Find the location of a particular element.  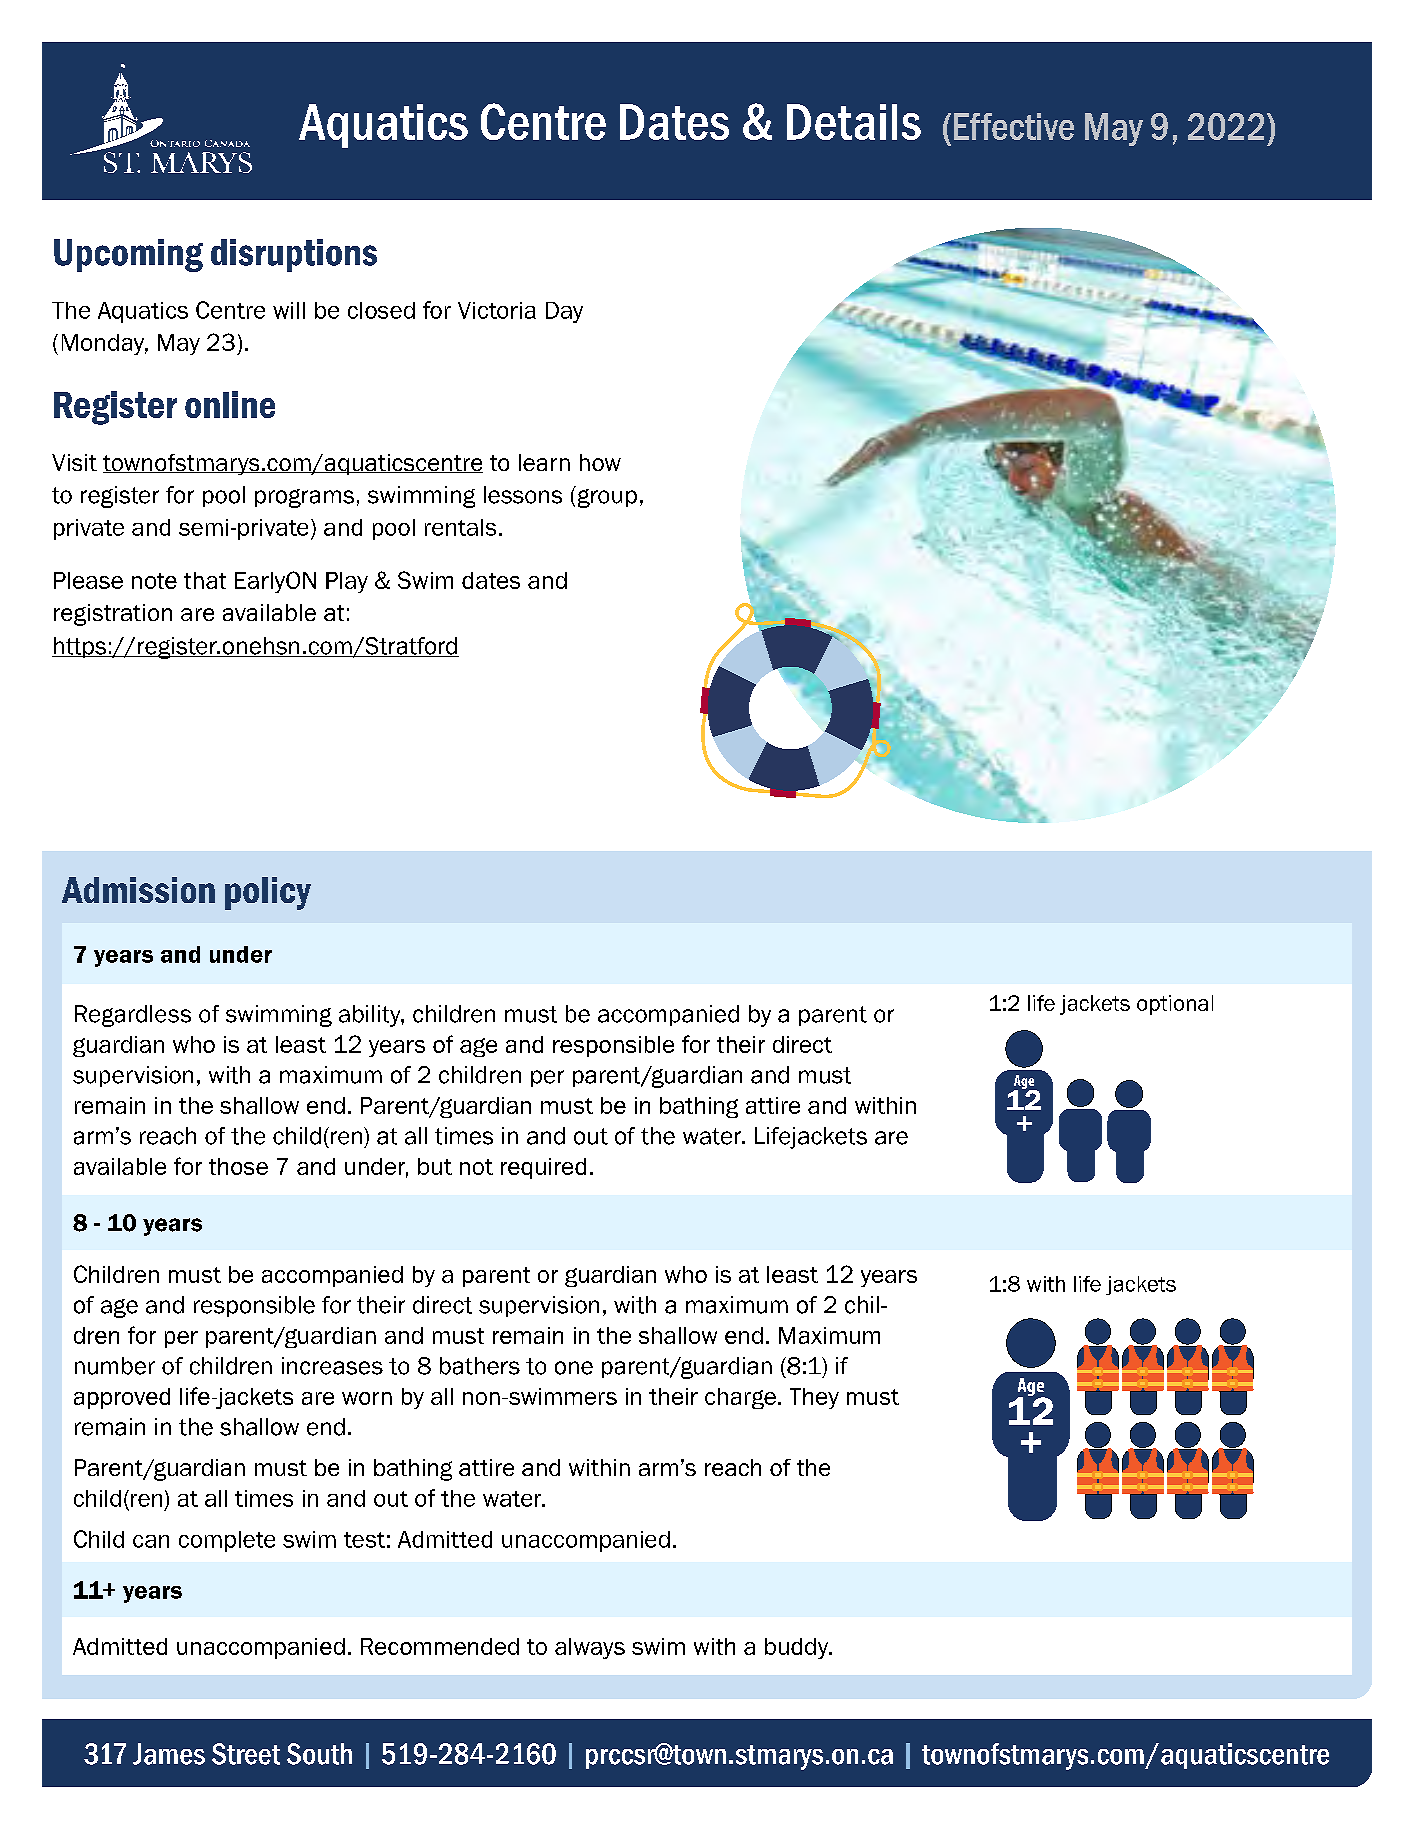

Upcoming is located at coordinates (128, 255).
